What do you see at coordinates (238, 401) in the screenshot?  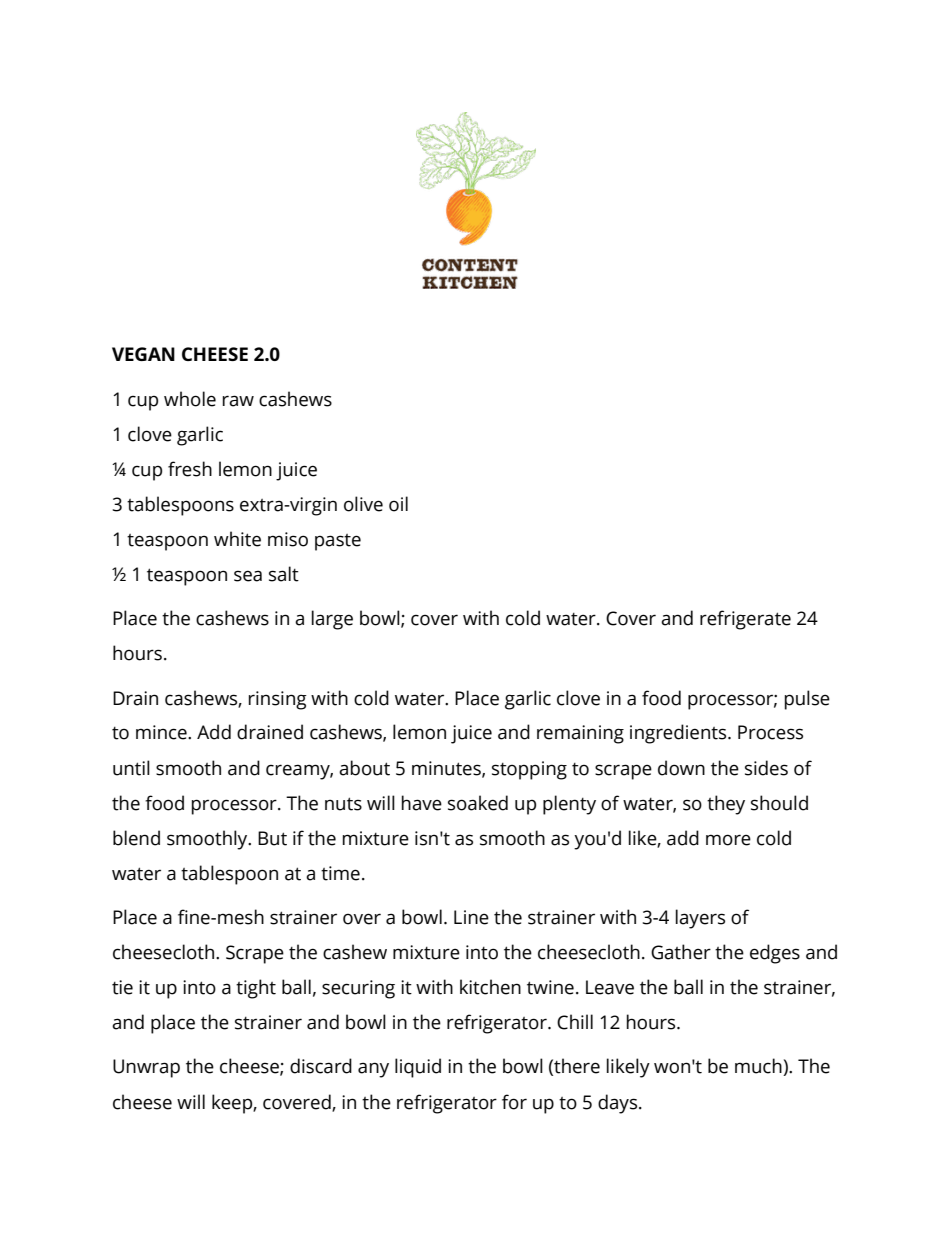 I see `raw` at bounding box center [238, 401].
